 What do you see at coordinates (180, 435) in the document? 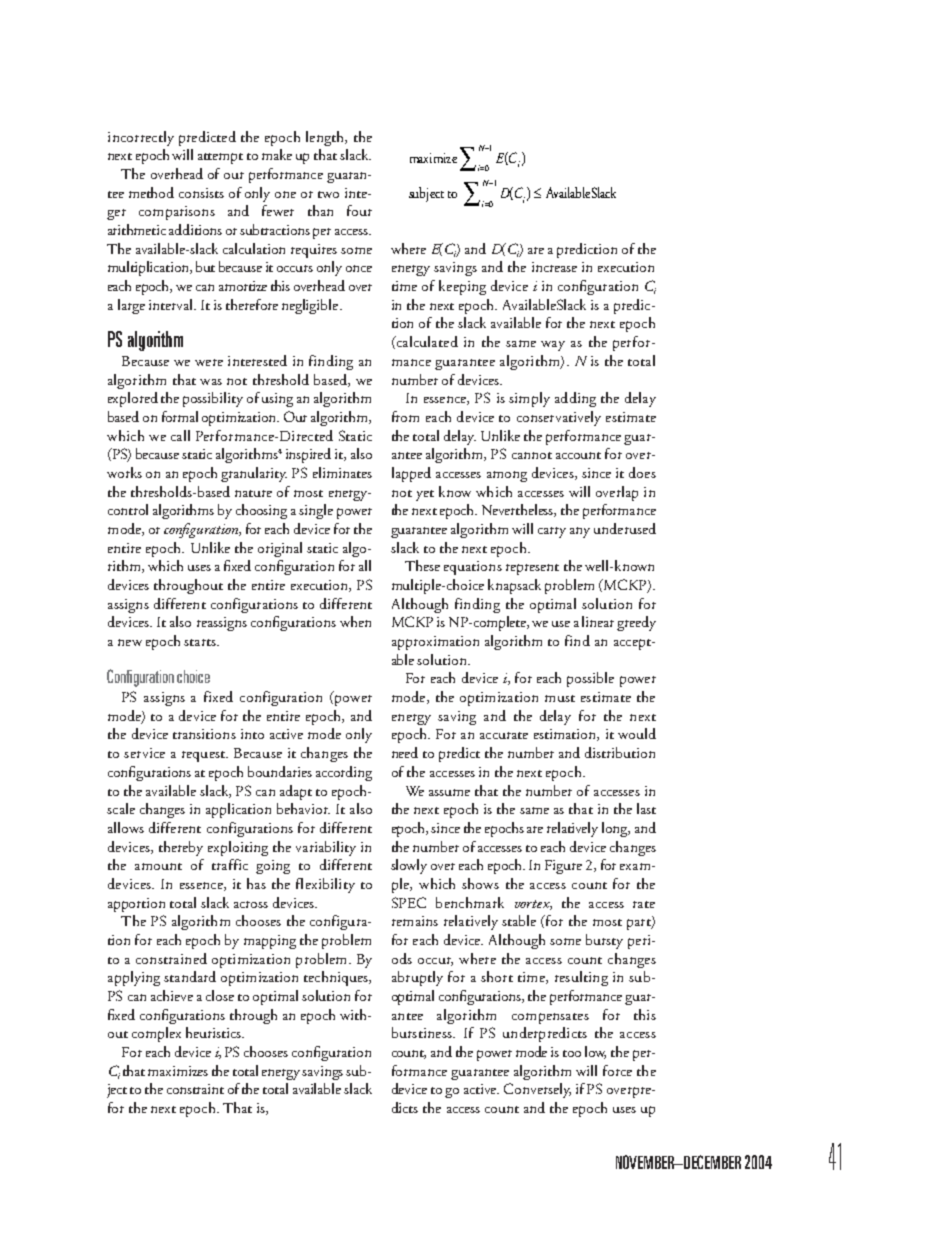
I see `call` at bounding box center [180, 435].
